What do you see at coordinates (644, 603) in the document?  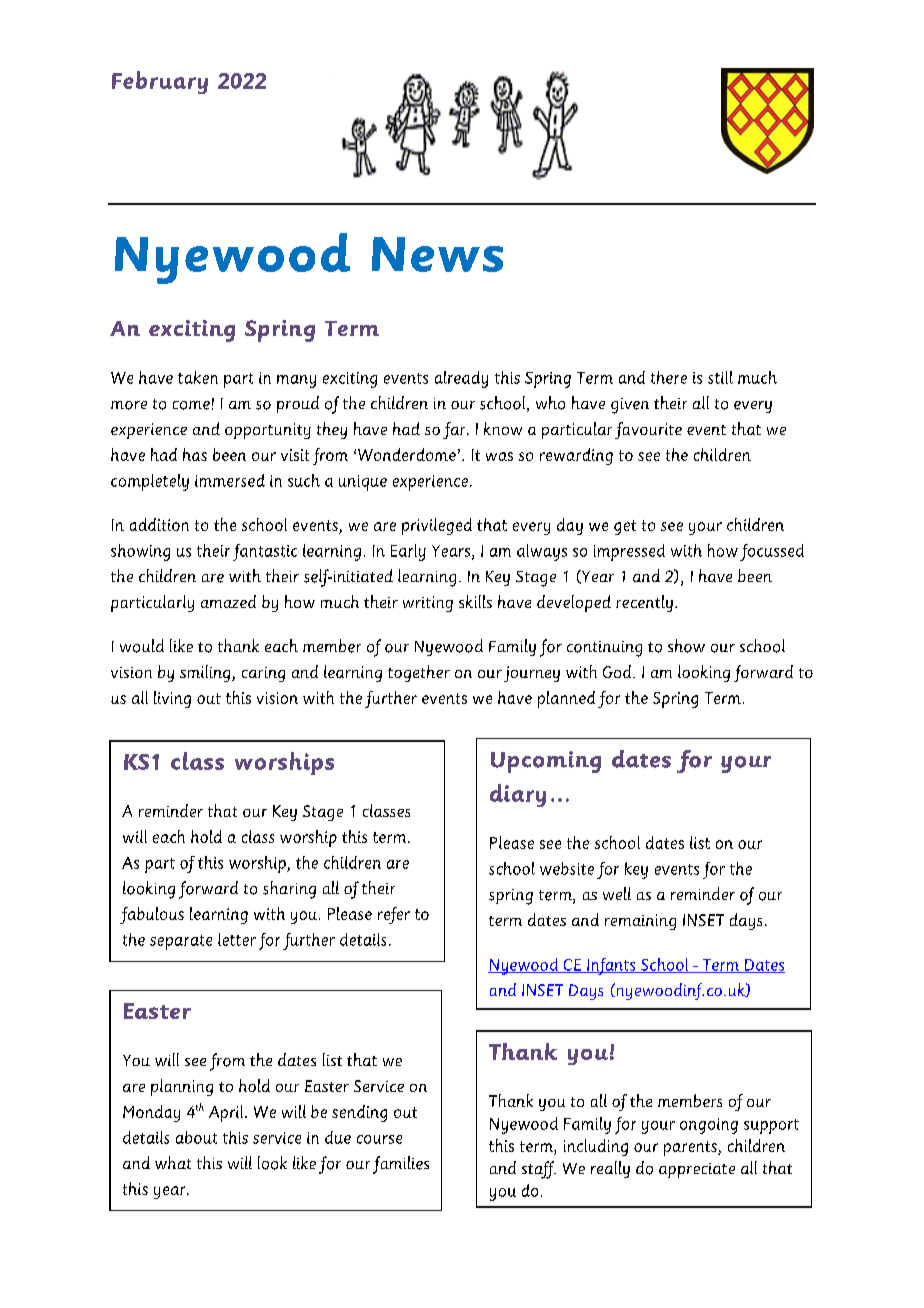 I see `recently` at bounding box center [644, 603].
